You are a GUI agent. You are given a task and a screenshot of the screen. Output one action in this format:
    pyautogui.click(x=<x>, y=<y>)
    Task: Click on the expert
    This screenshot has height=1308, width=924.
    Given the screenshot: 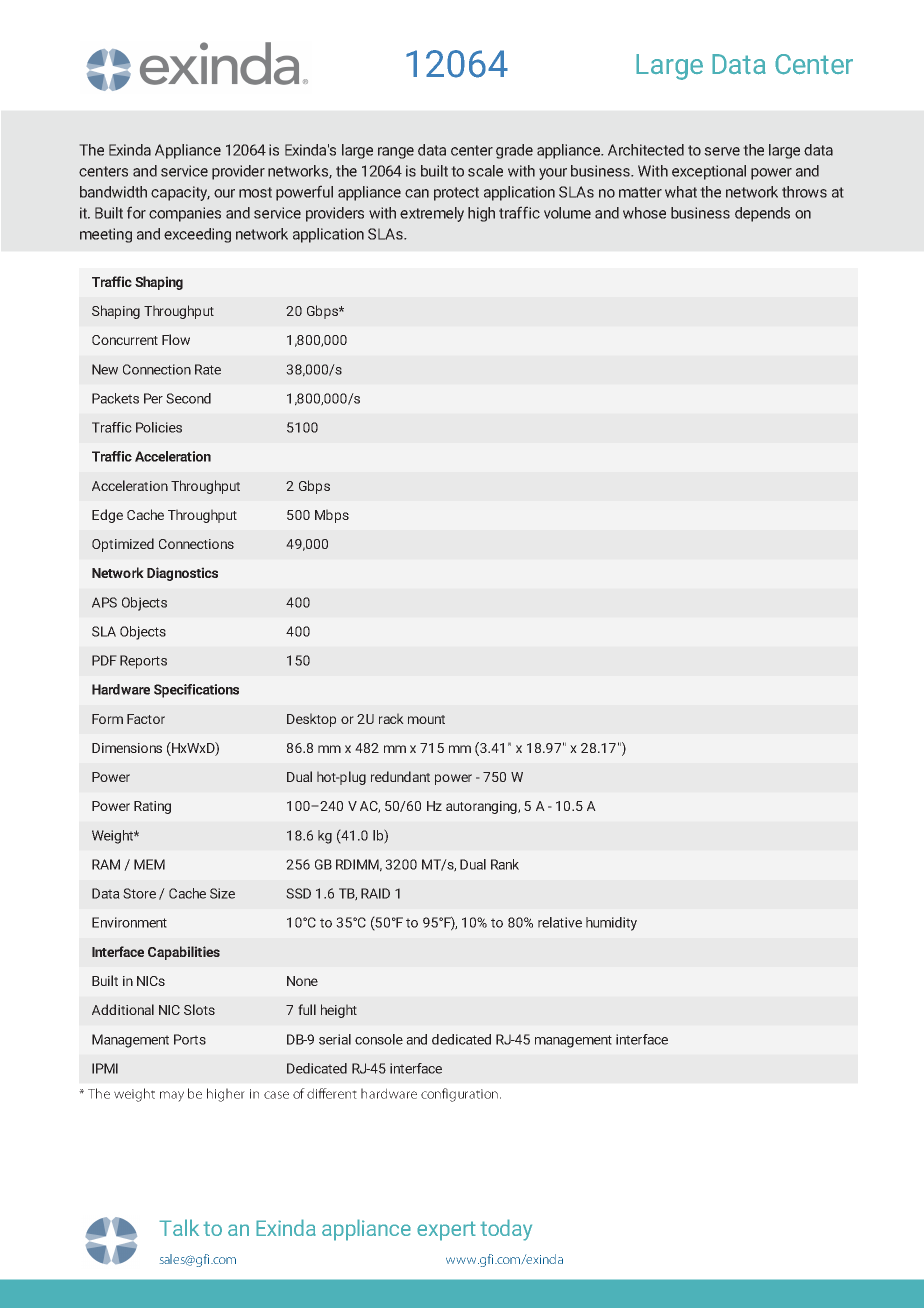 What is the action you would take?
    pyautogui.click(x=446, y=1231)
